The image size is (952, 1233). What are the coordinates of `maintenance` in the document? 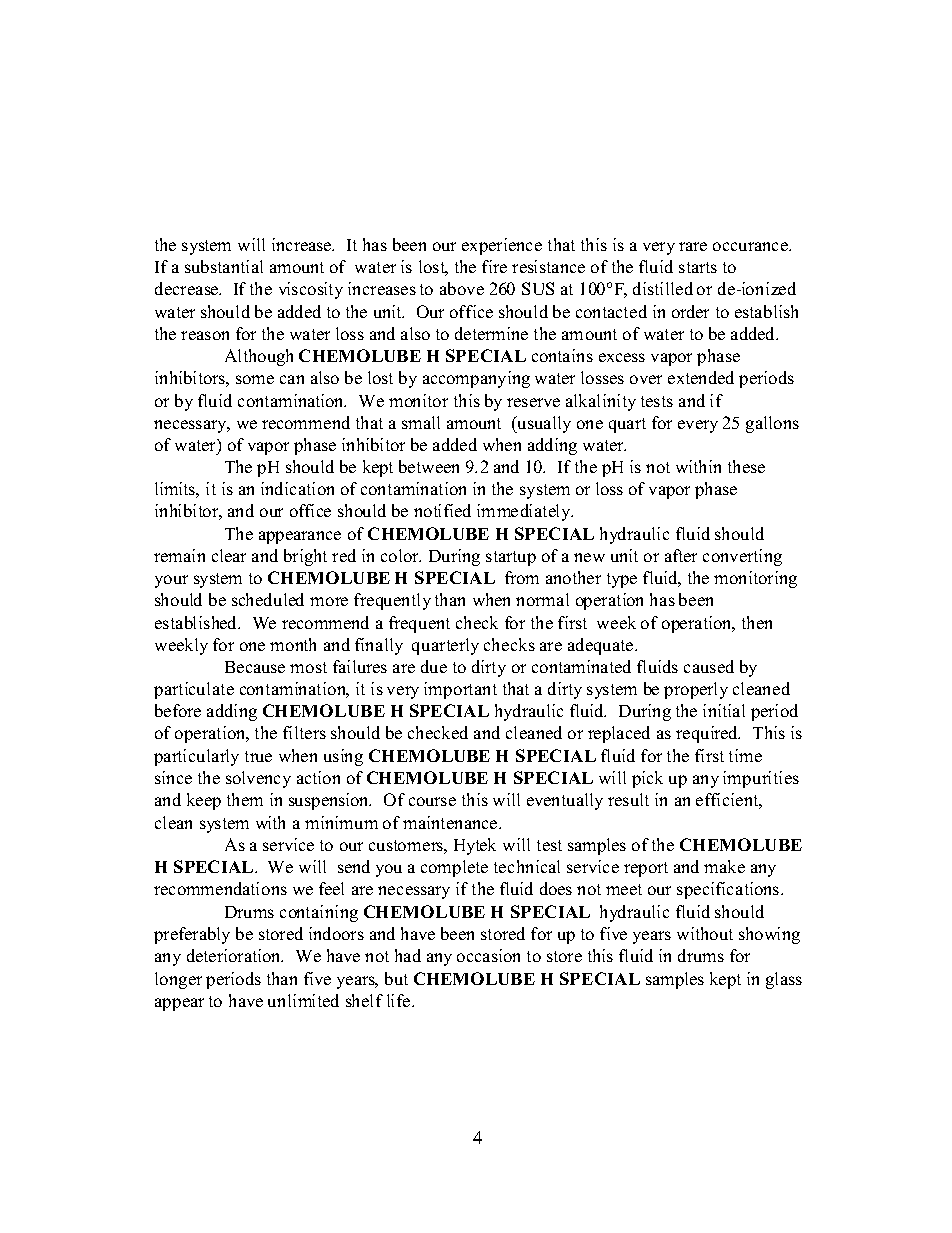 It's located at (451, 822).
